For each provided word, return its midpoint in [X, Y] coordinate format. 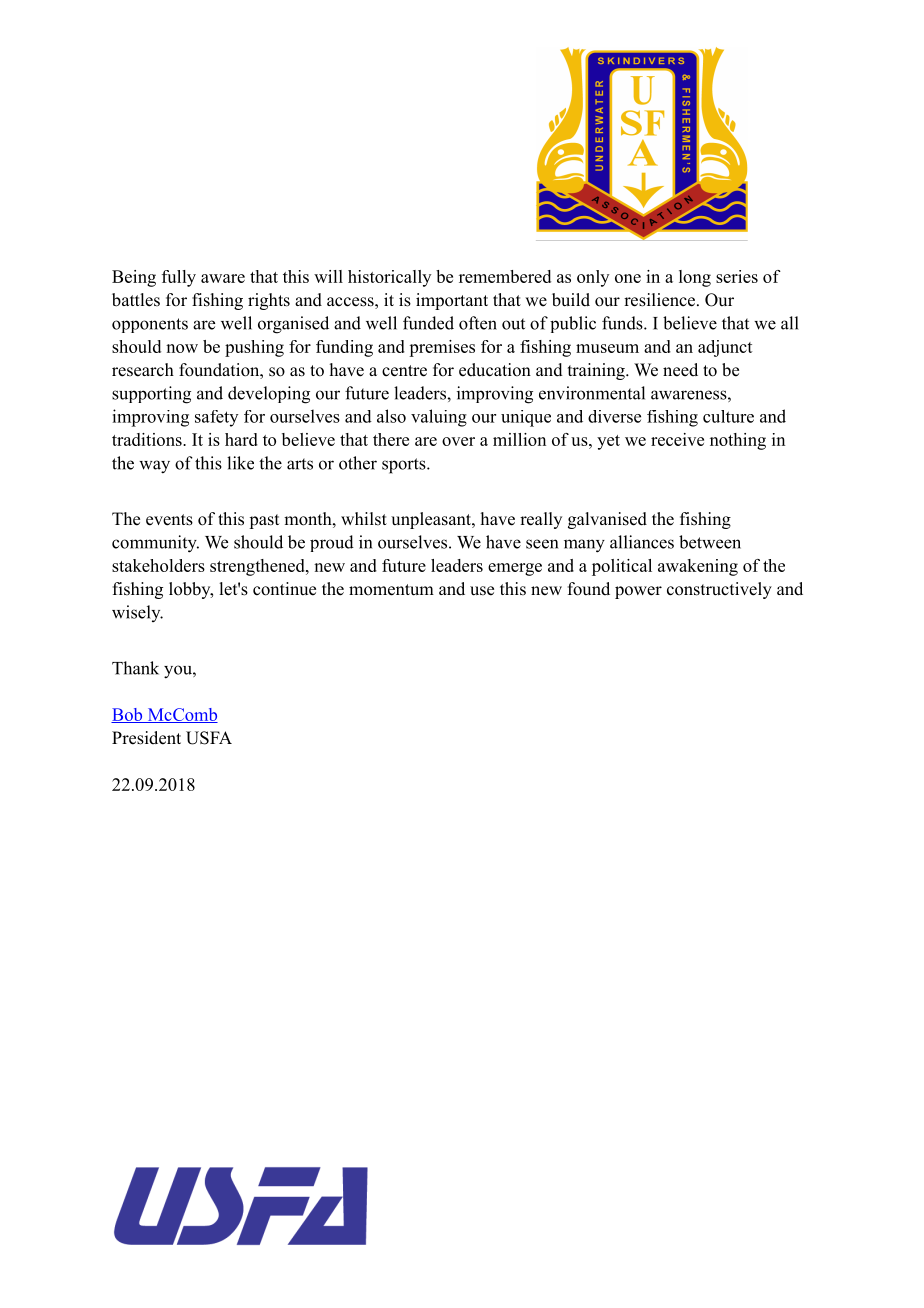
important [452, 301]
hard [241, 439]
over [458, 441]
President [146, 738]
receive [677, 439]
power [638, 592]
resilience [661, 300]
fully [179, 278]
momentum [391, 590]
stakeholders [158, 565]
